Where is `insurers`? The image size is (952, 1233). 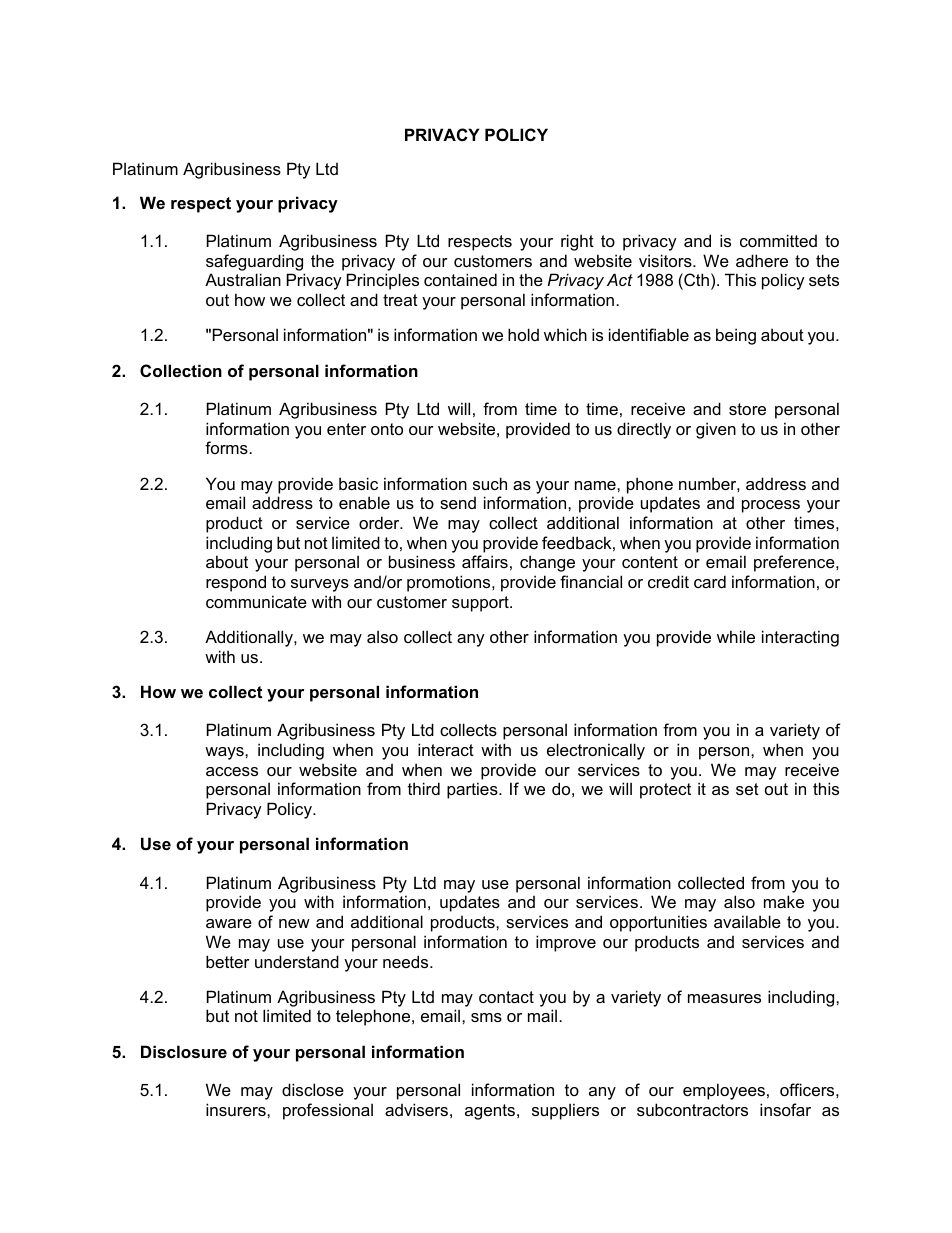 insurers is located at coordinates (237, 1109).
